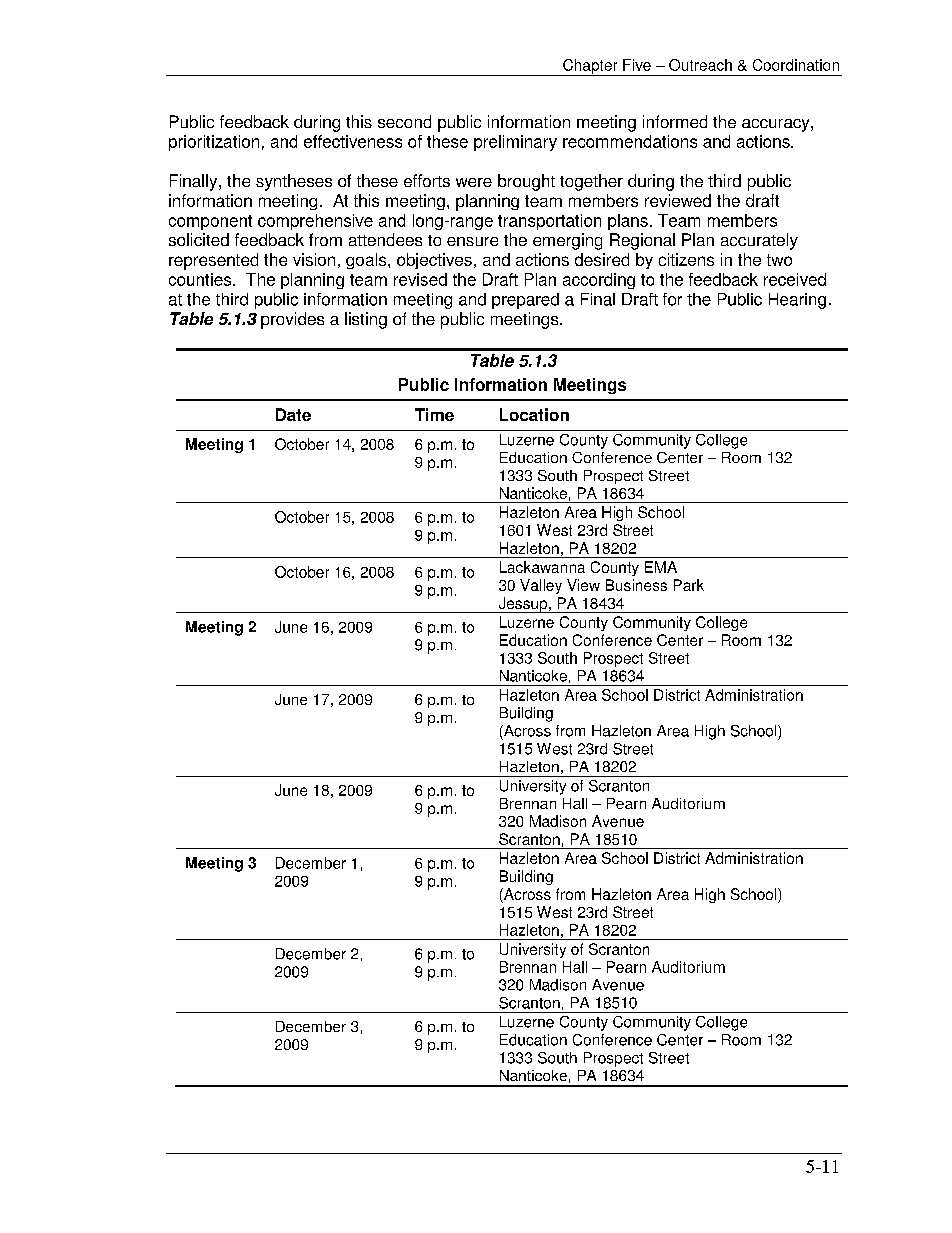 The image size is (952, 1233). I want to click on Business, so click(636, 585).
